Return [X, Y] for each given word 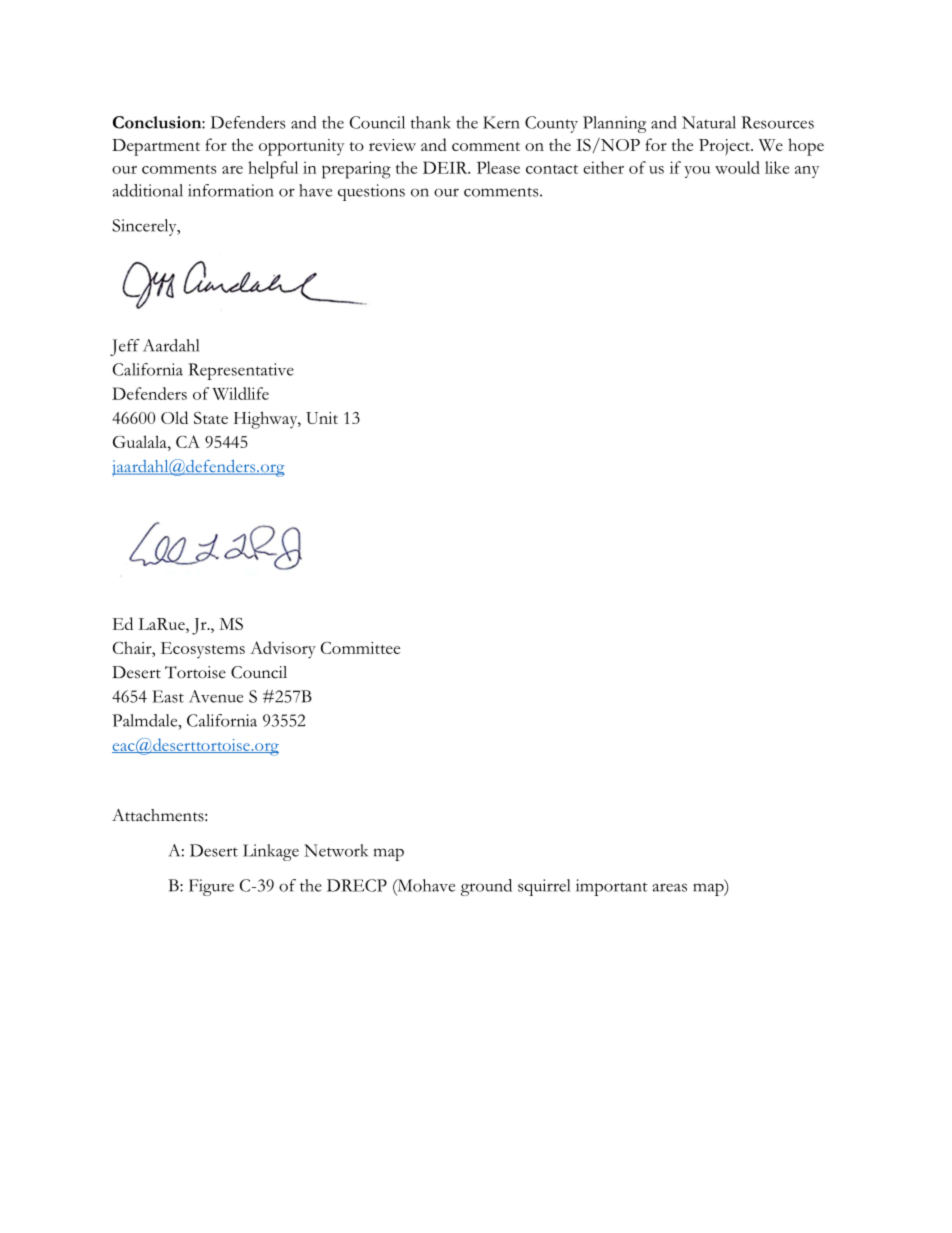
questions [371, 192]
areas [669, 887]
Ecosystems [203, 650]
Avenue [216, 696]
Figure [211, 887]
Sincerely [145, 227]
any [807, 172]
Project [725, 147]
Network [336, 850]
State [211, 418]
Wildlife [240, 393]
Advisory [283, 650]
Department [156, 147]
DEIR [446, 167]
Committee [360, 648]
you [697, 172]
